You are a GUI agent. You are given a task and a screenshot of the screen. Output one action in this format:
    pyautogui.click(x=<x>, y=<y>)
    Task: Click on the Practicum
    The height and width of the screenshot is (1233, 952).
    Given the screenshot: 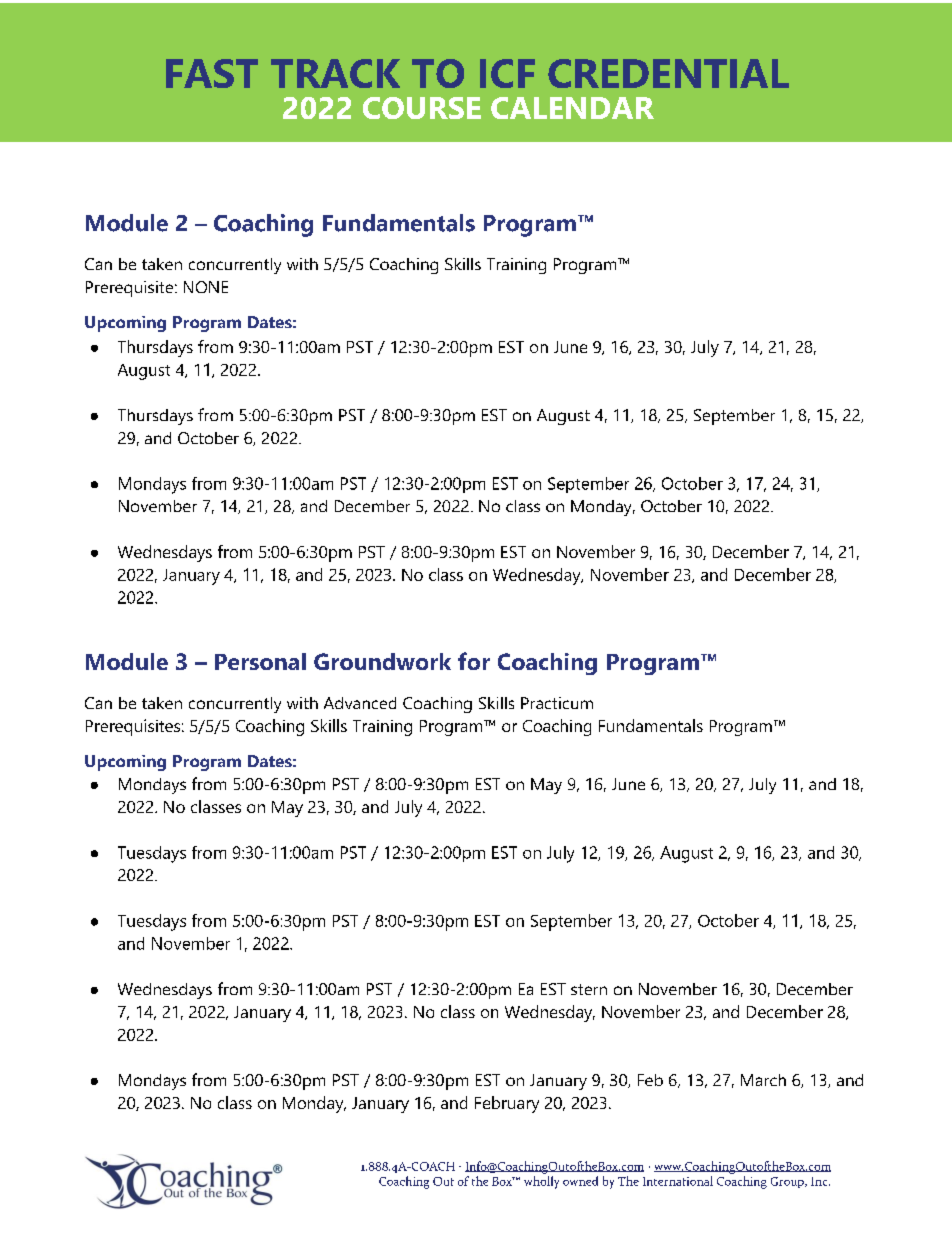 What is the action you would take?
    pyautogui.click(x=557, y=703)
